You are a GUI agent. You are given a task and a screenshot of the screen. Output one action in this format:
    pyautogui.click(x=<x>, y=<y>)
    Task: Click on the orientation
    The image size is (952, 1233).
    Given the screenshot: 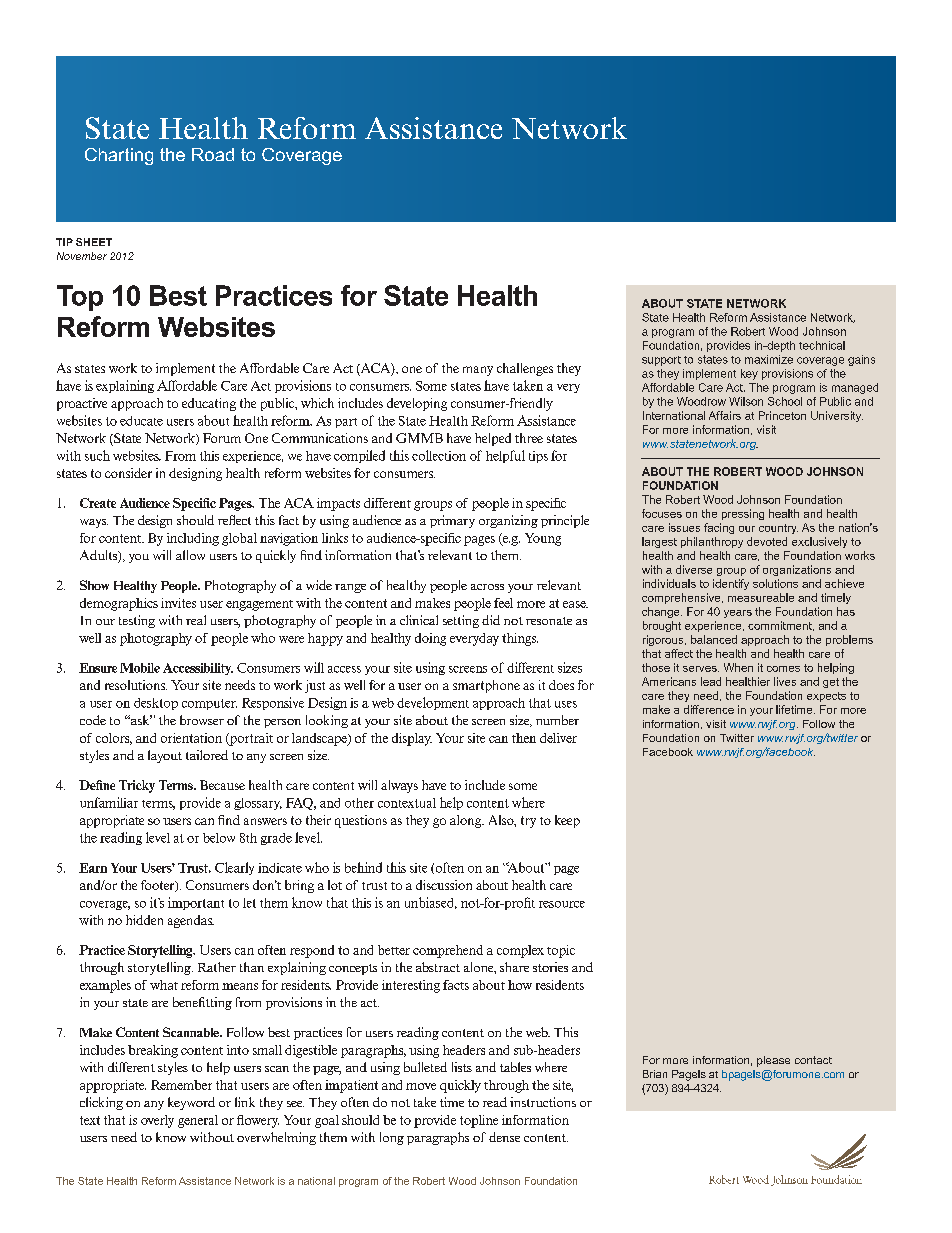 What is the action you would take?
    pyautogui.click(x=191, y=738)
